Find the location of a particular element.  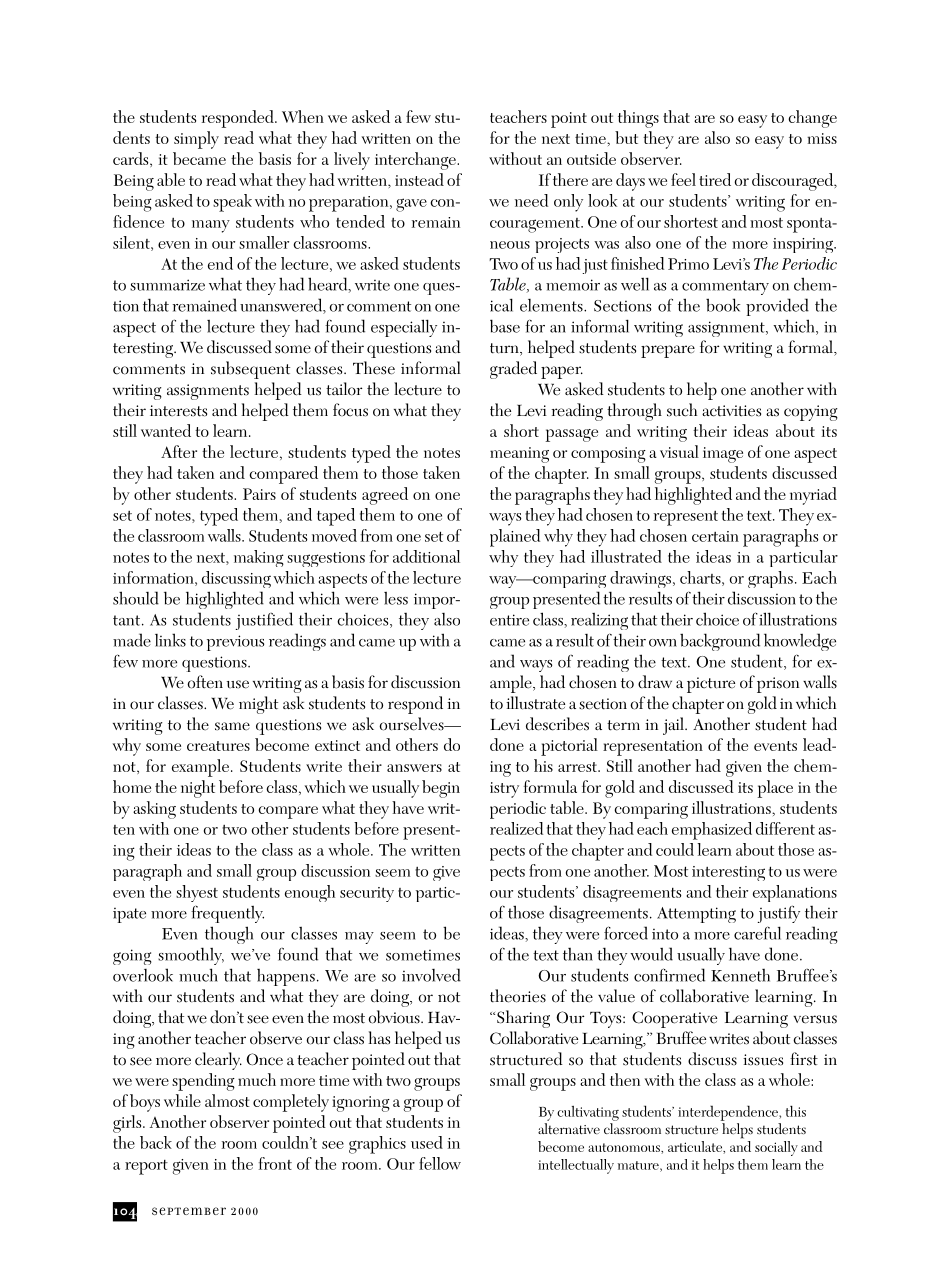

tired is located at coordinates (715, 179).
